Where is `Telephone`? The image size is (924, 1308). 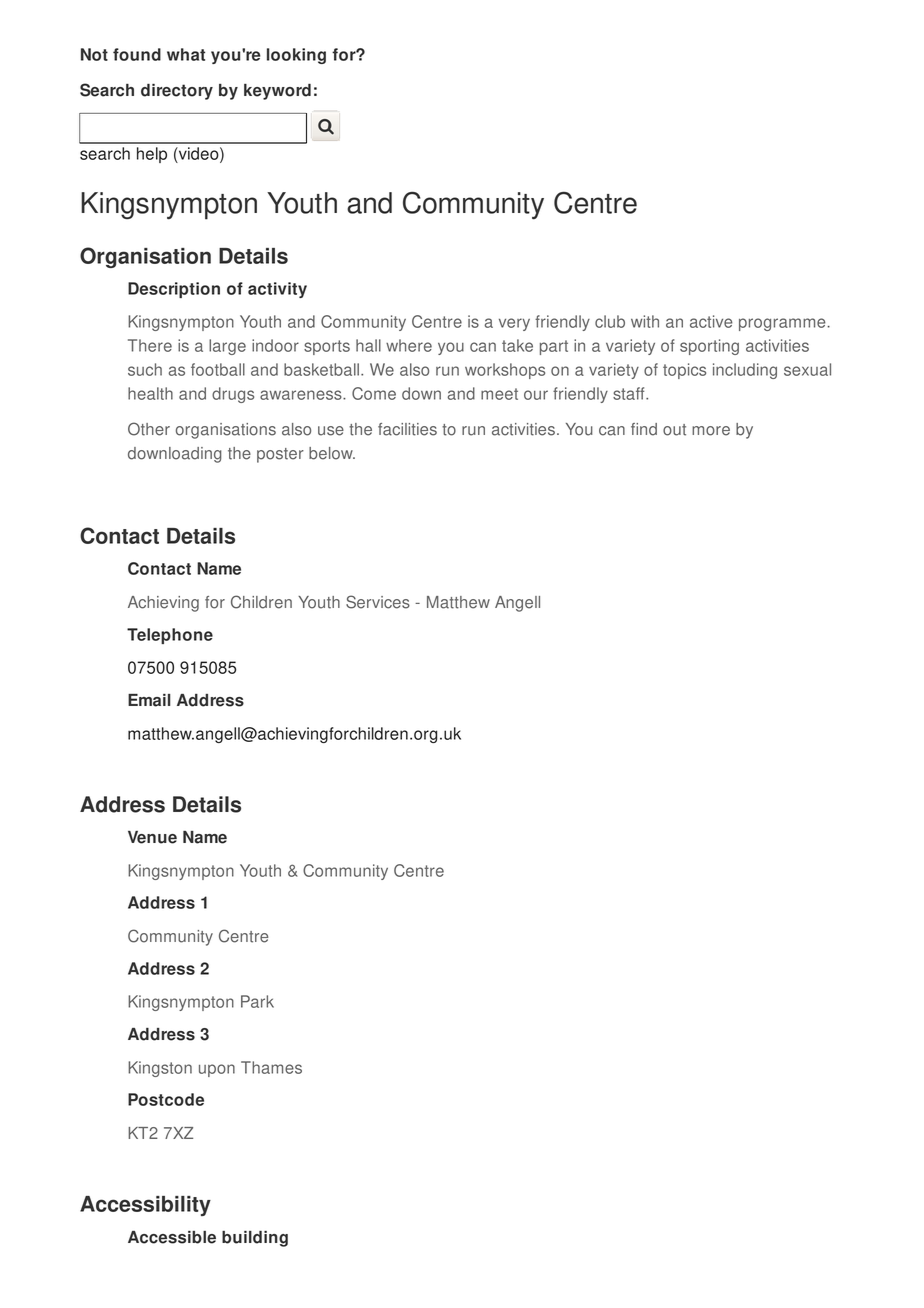 Telephone is located at coordinates (170, 636).
